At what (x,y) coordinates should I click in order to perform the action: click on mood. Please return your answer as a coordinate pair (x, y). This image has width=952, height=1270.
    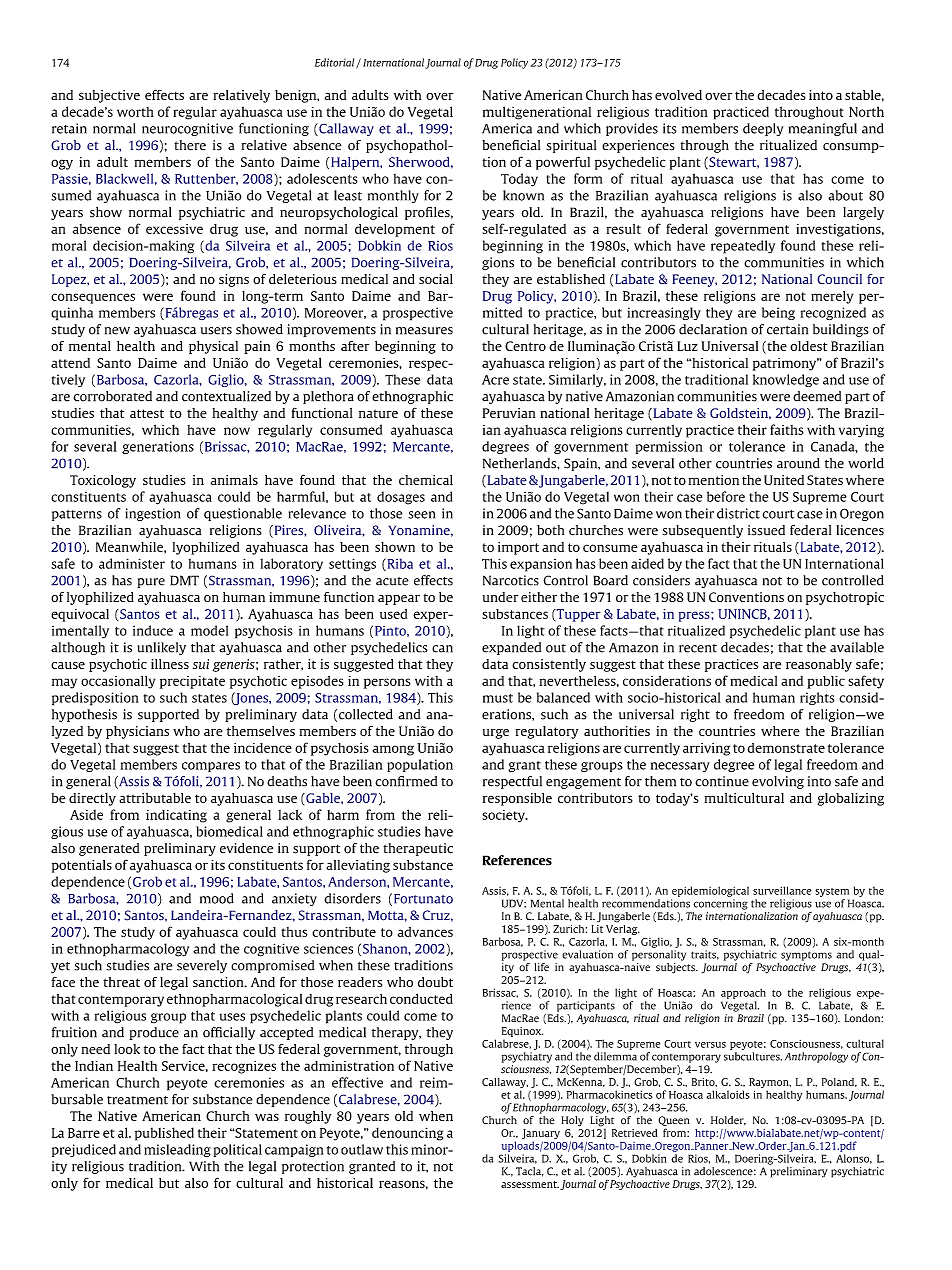
    Looking at the image, I should click on (217, 898).
